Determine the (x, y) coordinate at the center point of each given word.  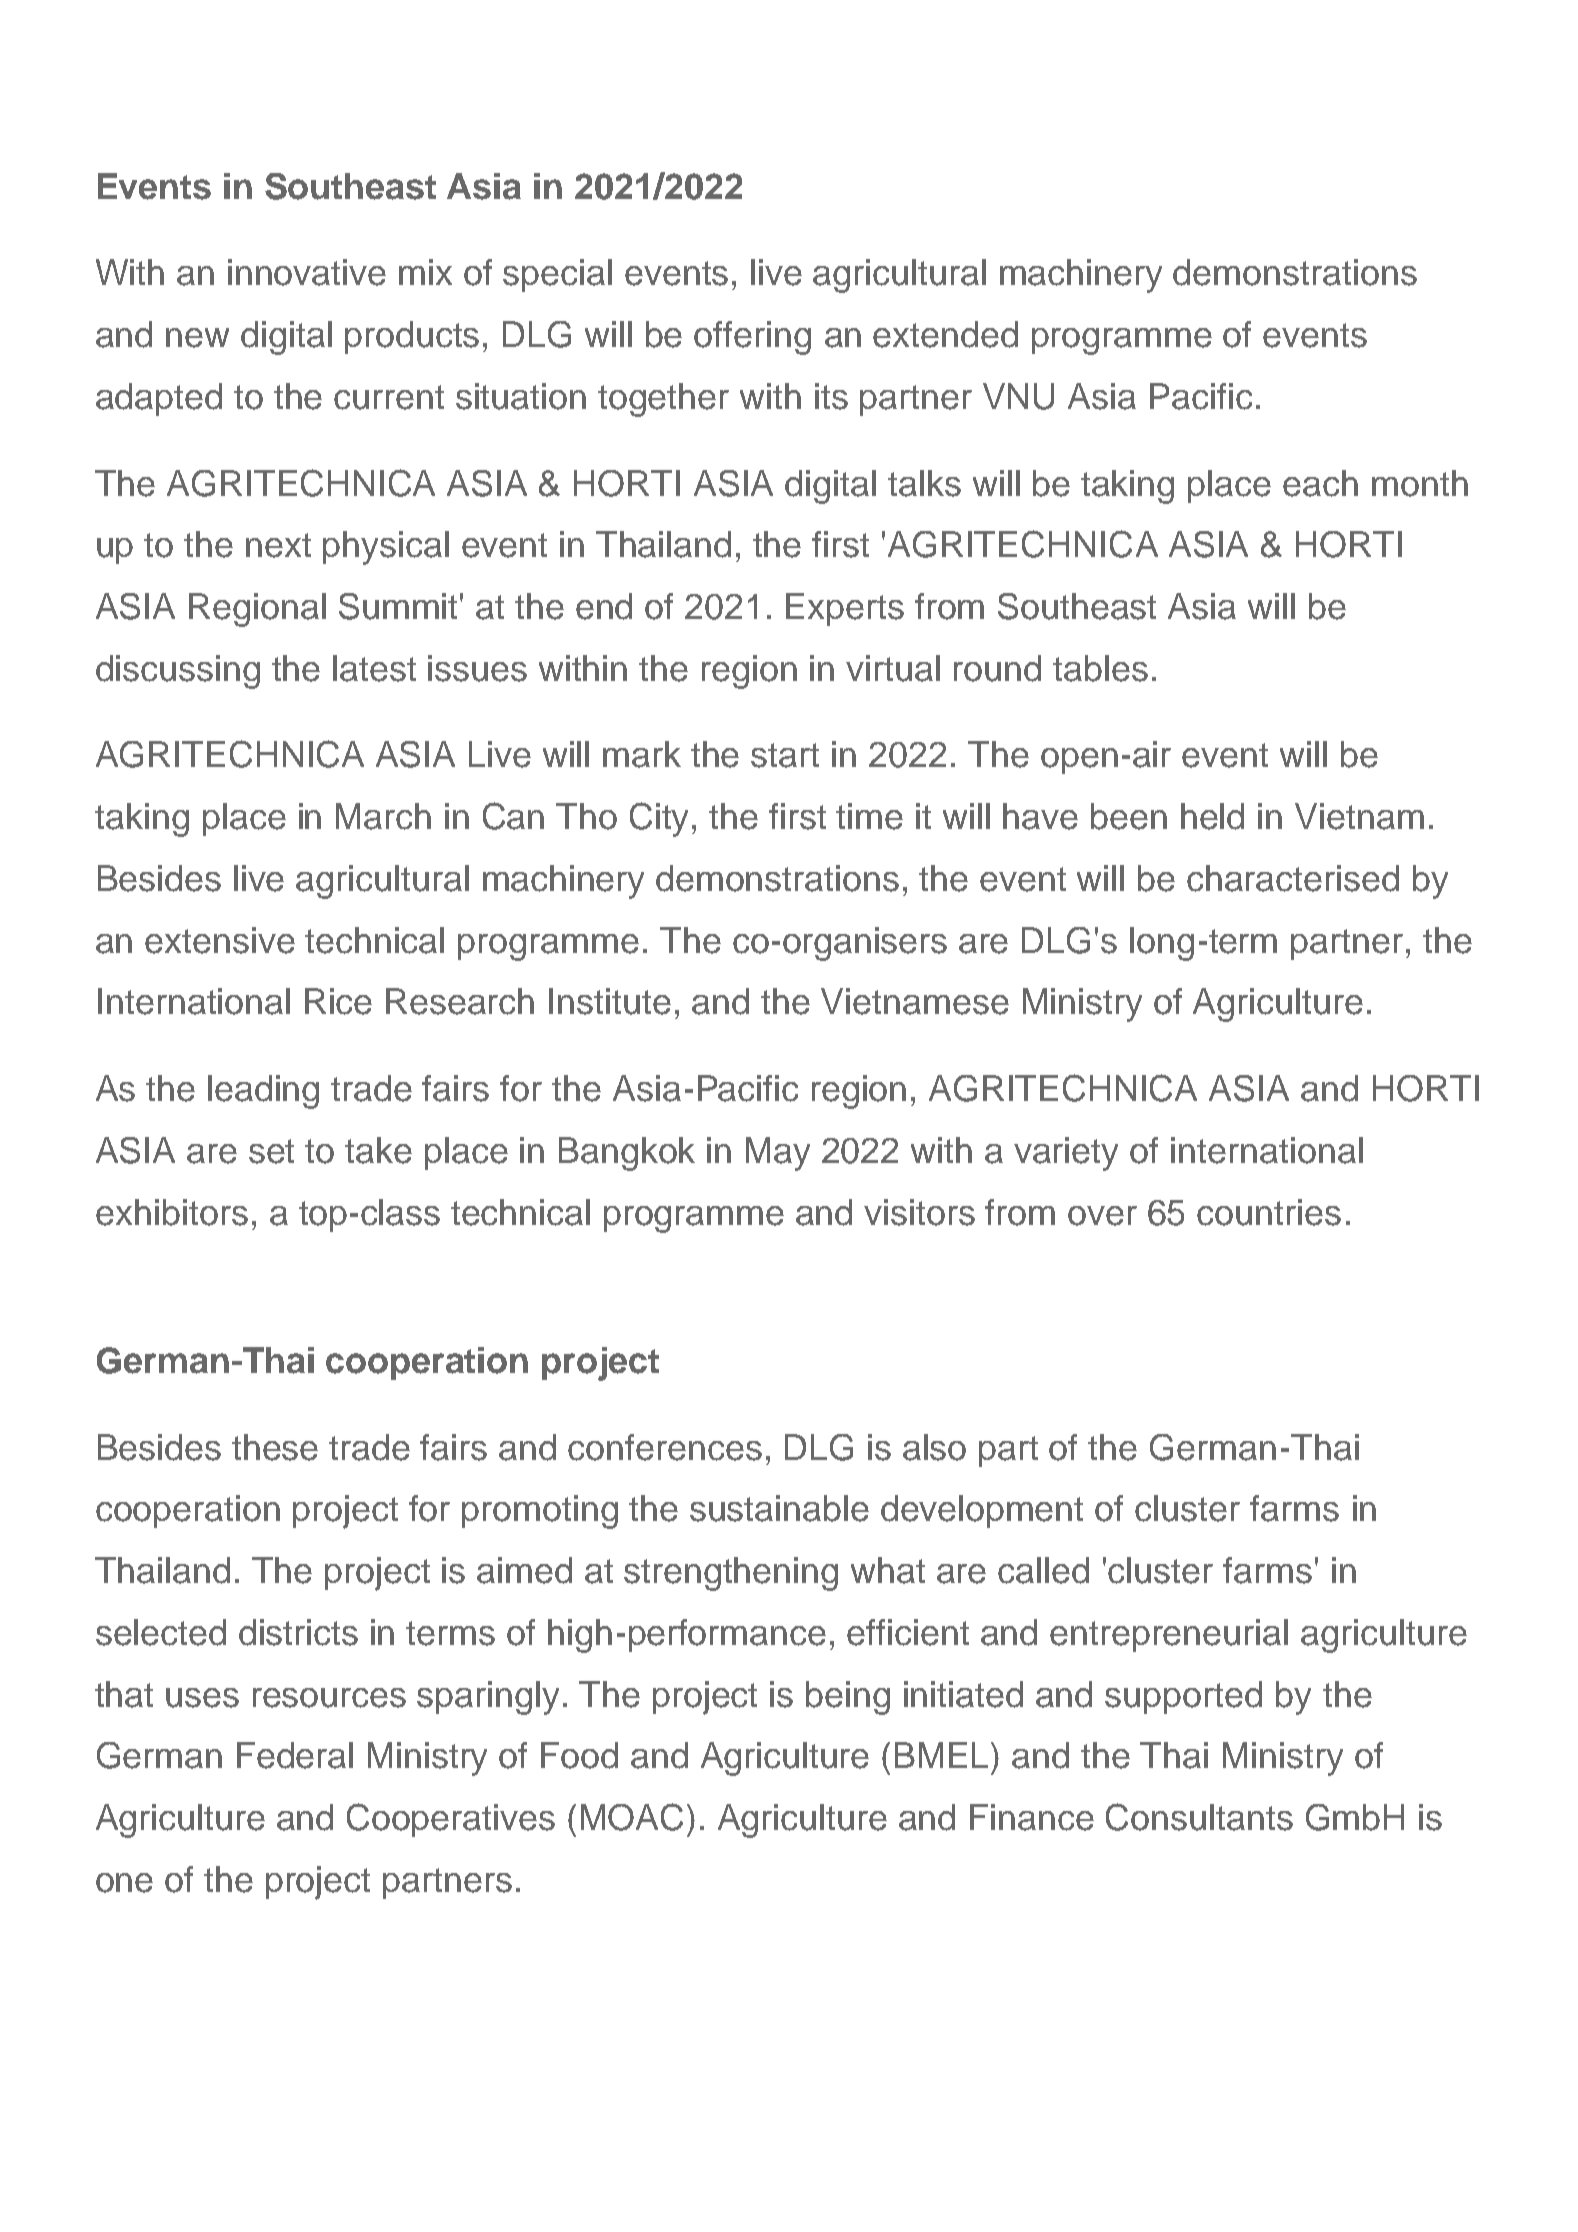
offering (752, 338)
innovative (307, 272)
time (869, 816)
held (1212, 816)
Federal (295, 1755)
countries (1269, 1212)
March (383, 816)
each (1320, 483)
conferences (665, 1447)
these (275, 1447)
